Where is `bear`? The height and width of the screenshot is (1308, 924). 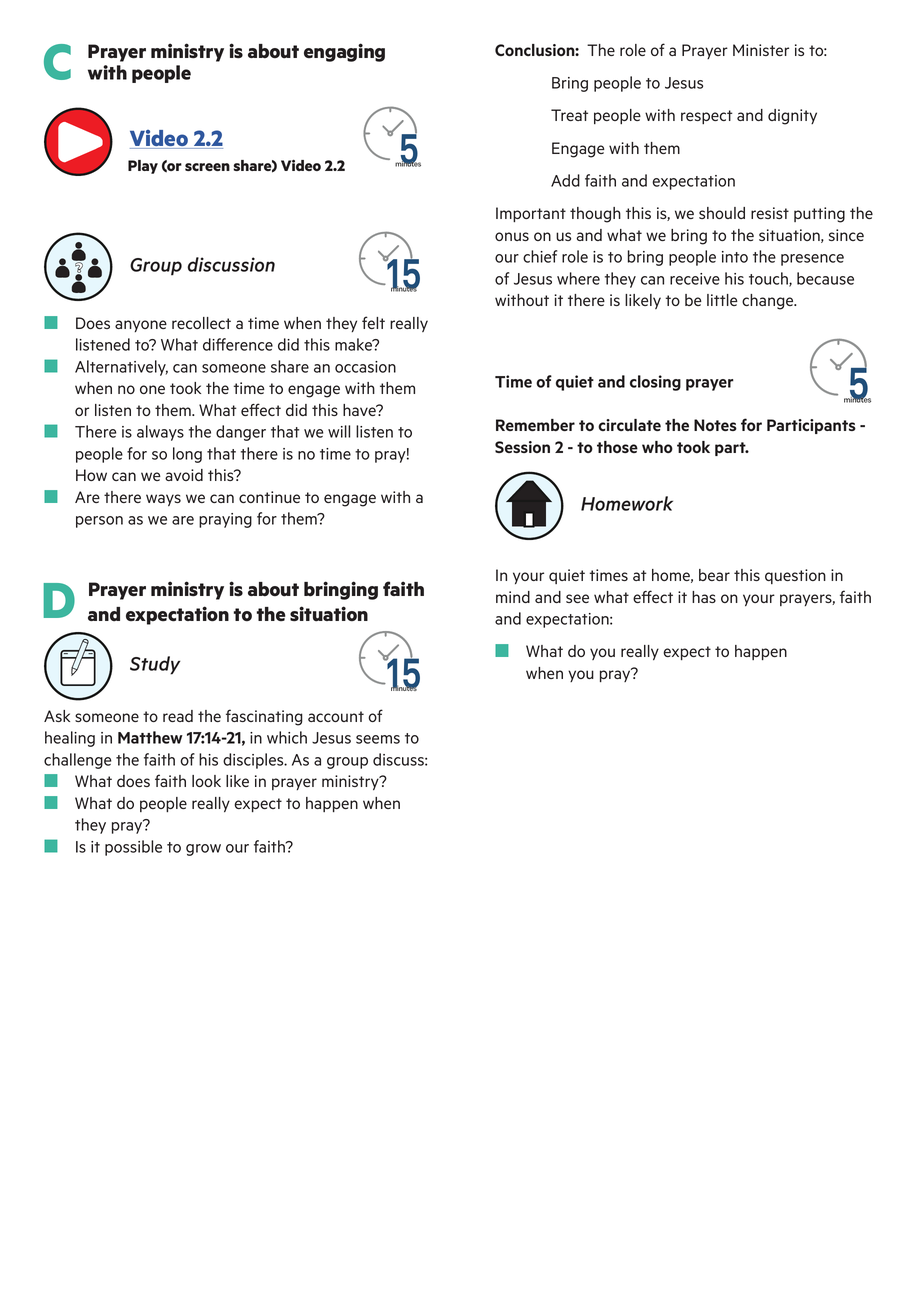 bear is located at coordinates (714, 575).
